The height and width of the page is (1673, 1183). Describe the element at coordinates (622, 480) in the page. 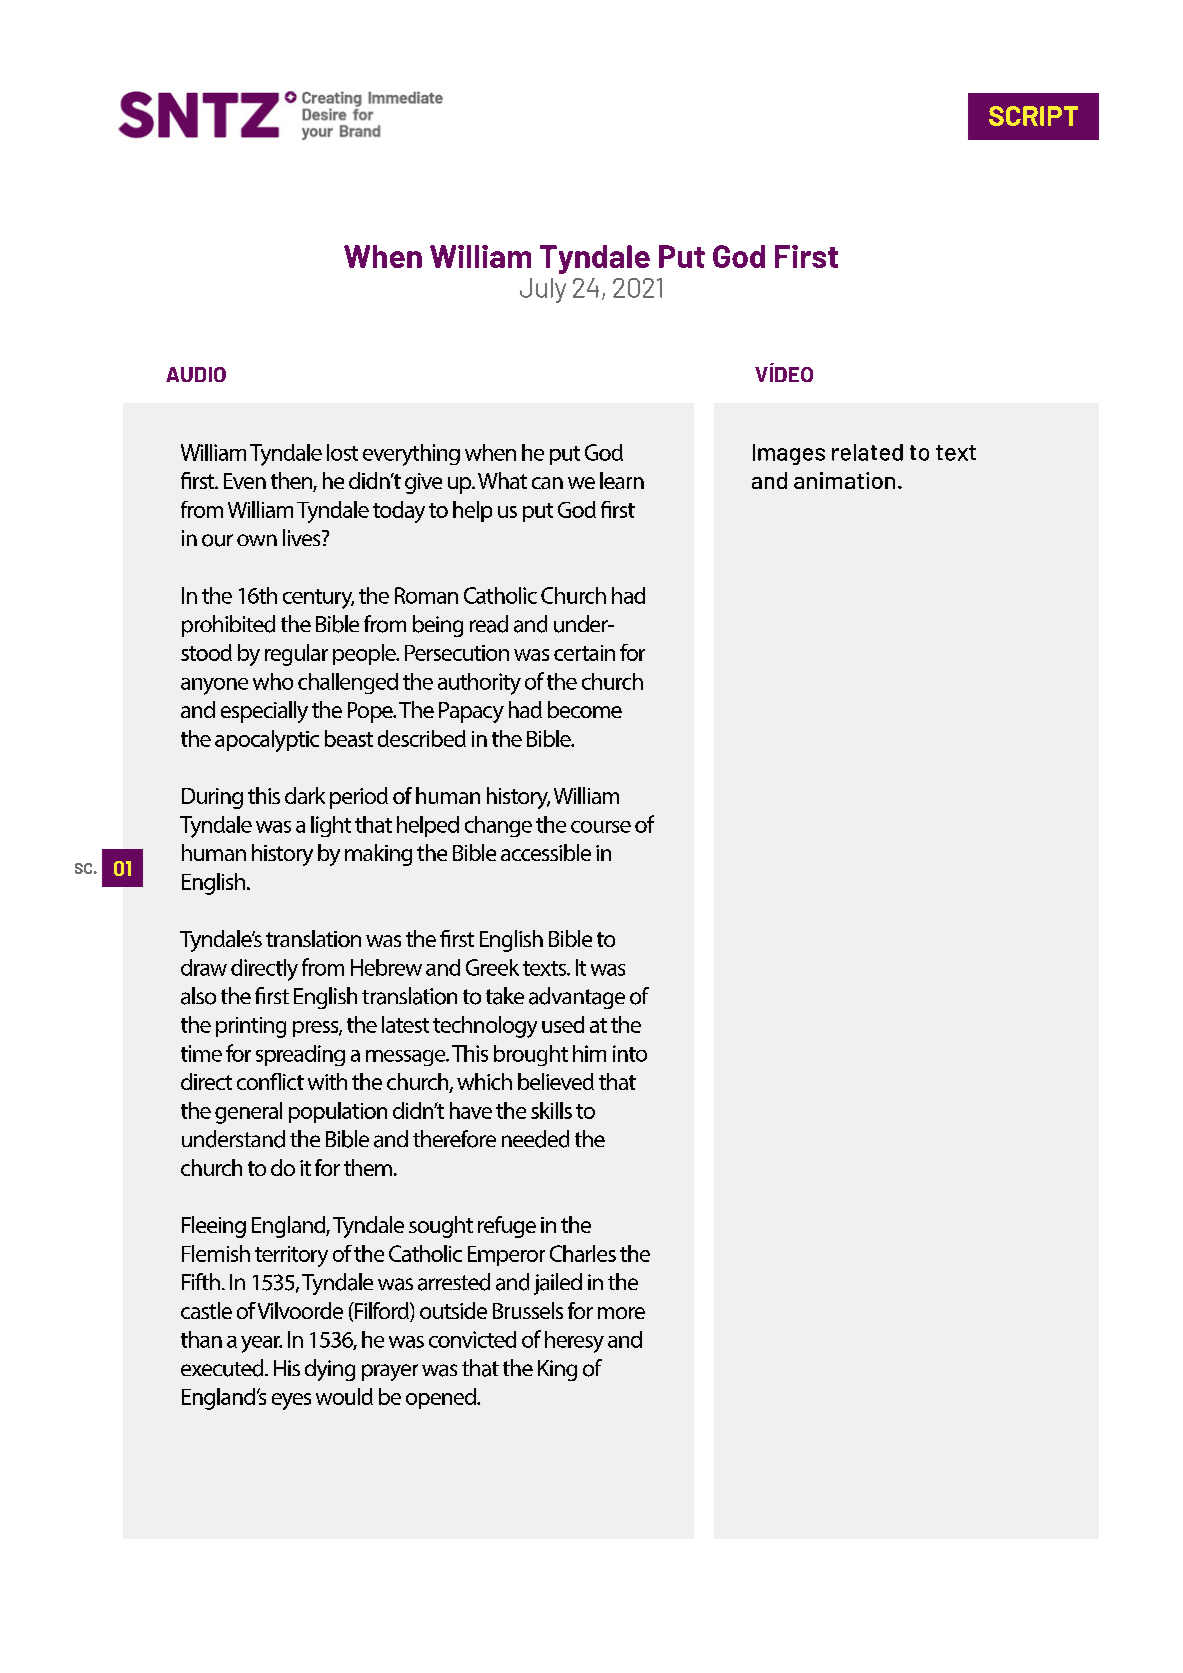

I see `learn` at that location.
